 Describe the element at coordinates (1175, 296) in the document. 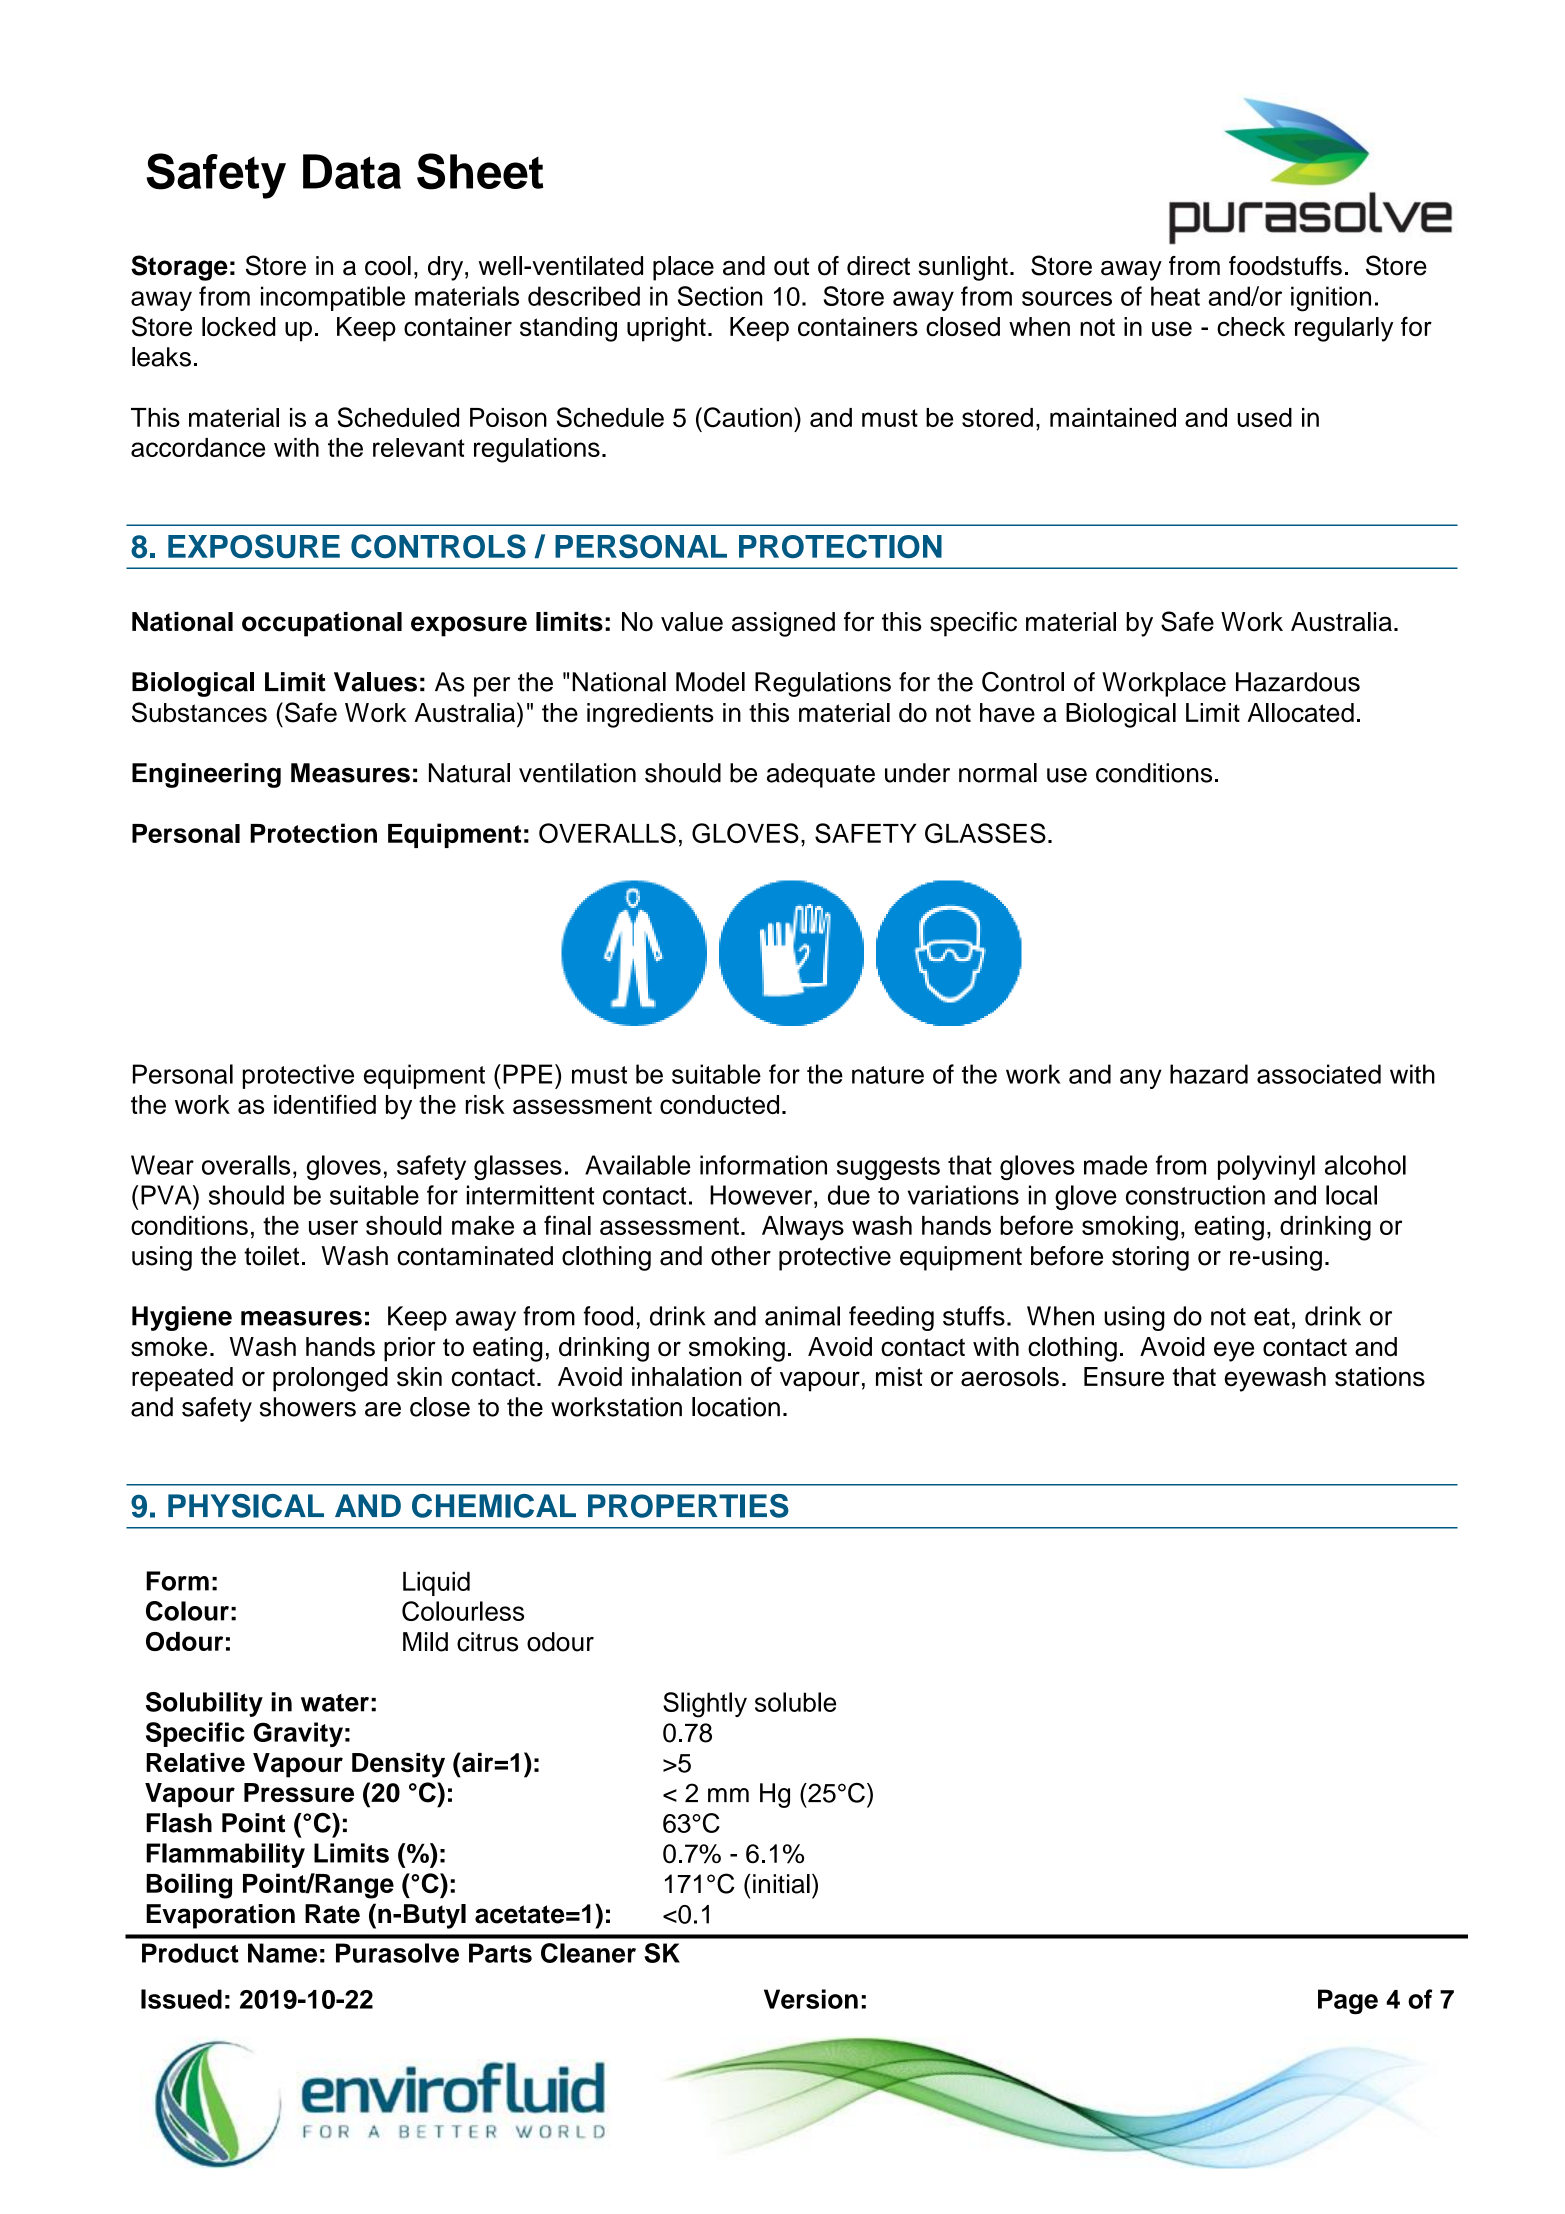

I see `heat` at that location.
